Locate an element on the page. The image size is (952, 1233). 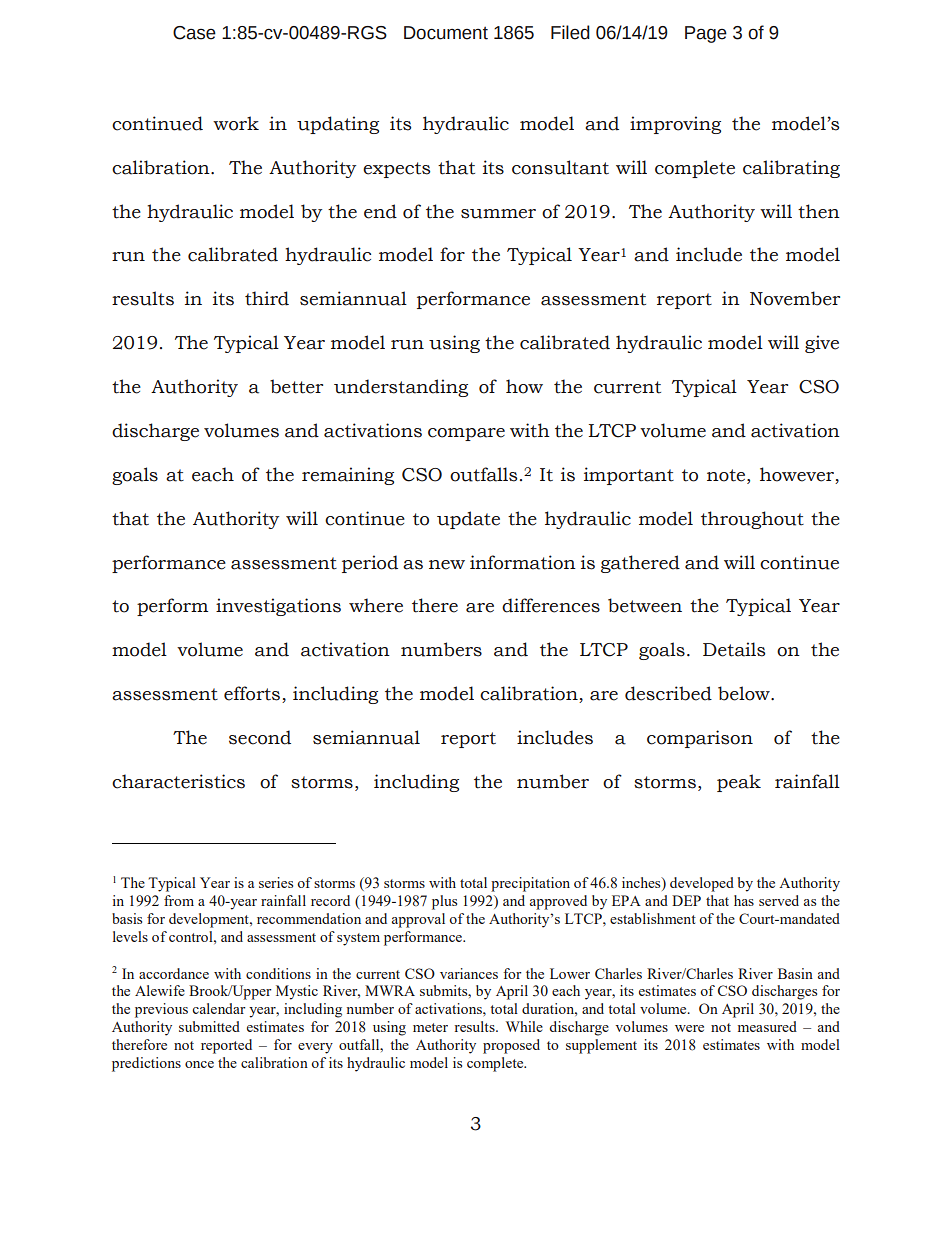
submitted is located at coordinates (209, 1026).
